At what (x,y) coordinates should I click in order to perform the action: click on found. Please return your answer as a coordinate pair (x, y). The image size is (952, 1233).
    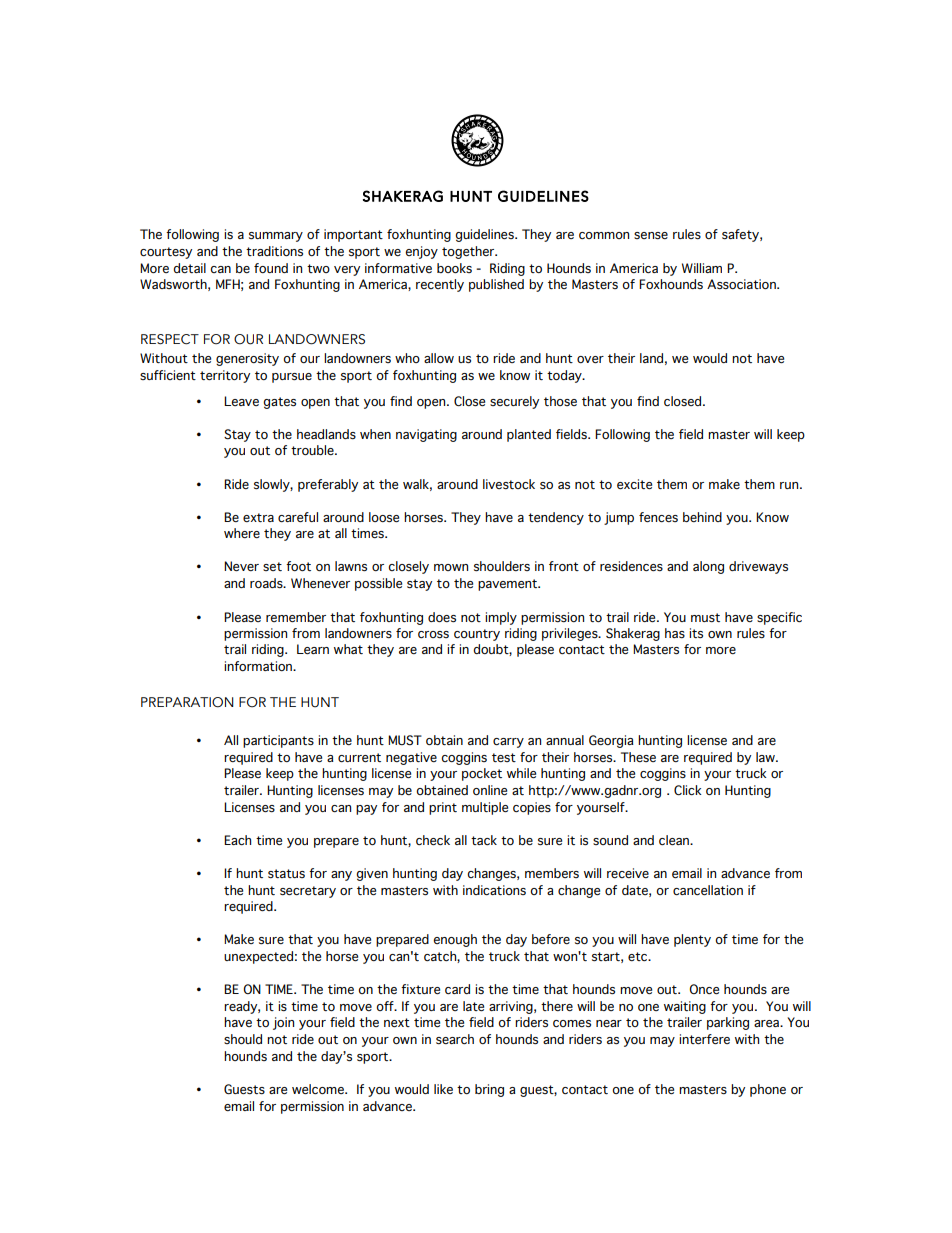
    Looking at the image, I should click on (271, 268).
